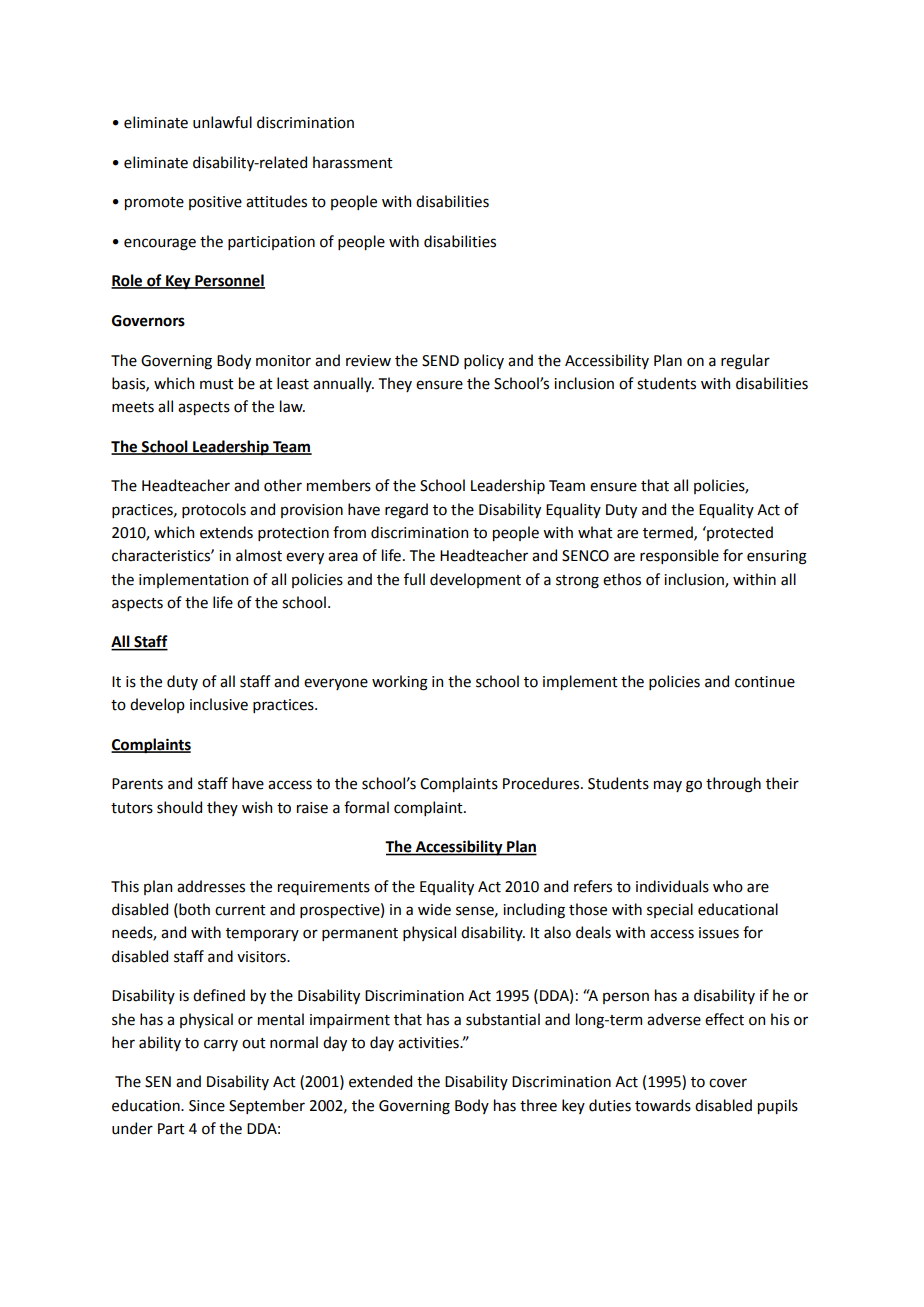 The image size is (924, 1307). I want to click on wide, so click(434, 909).
